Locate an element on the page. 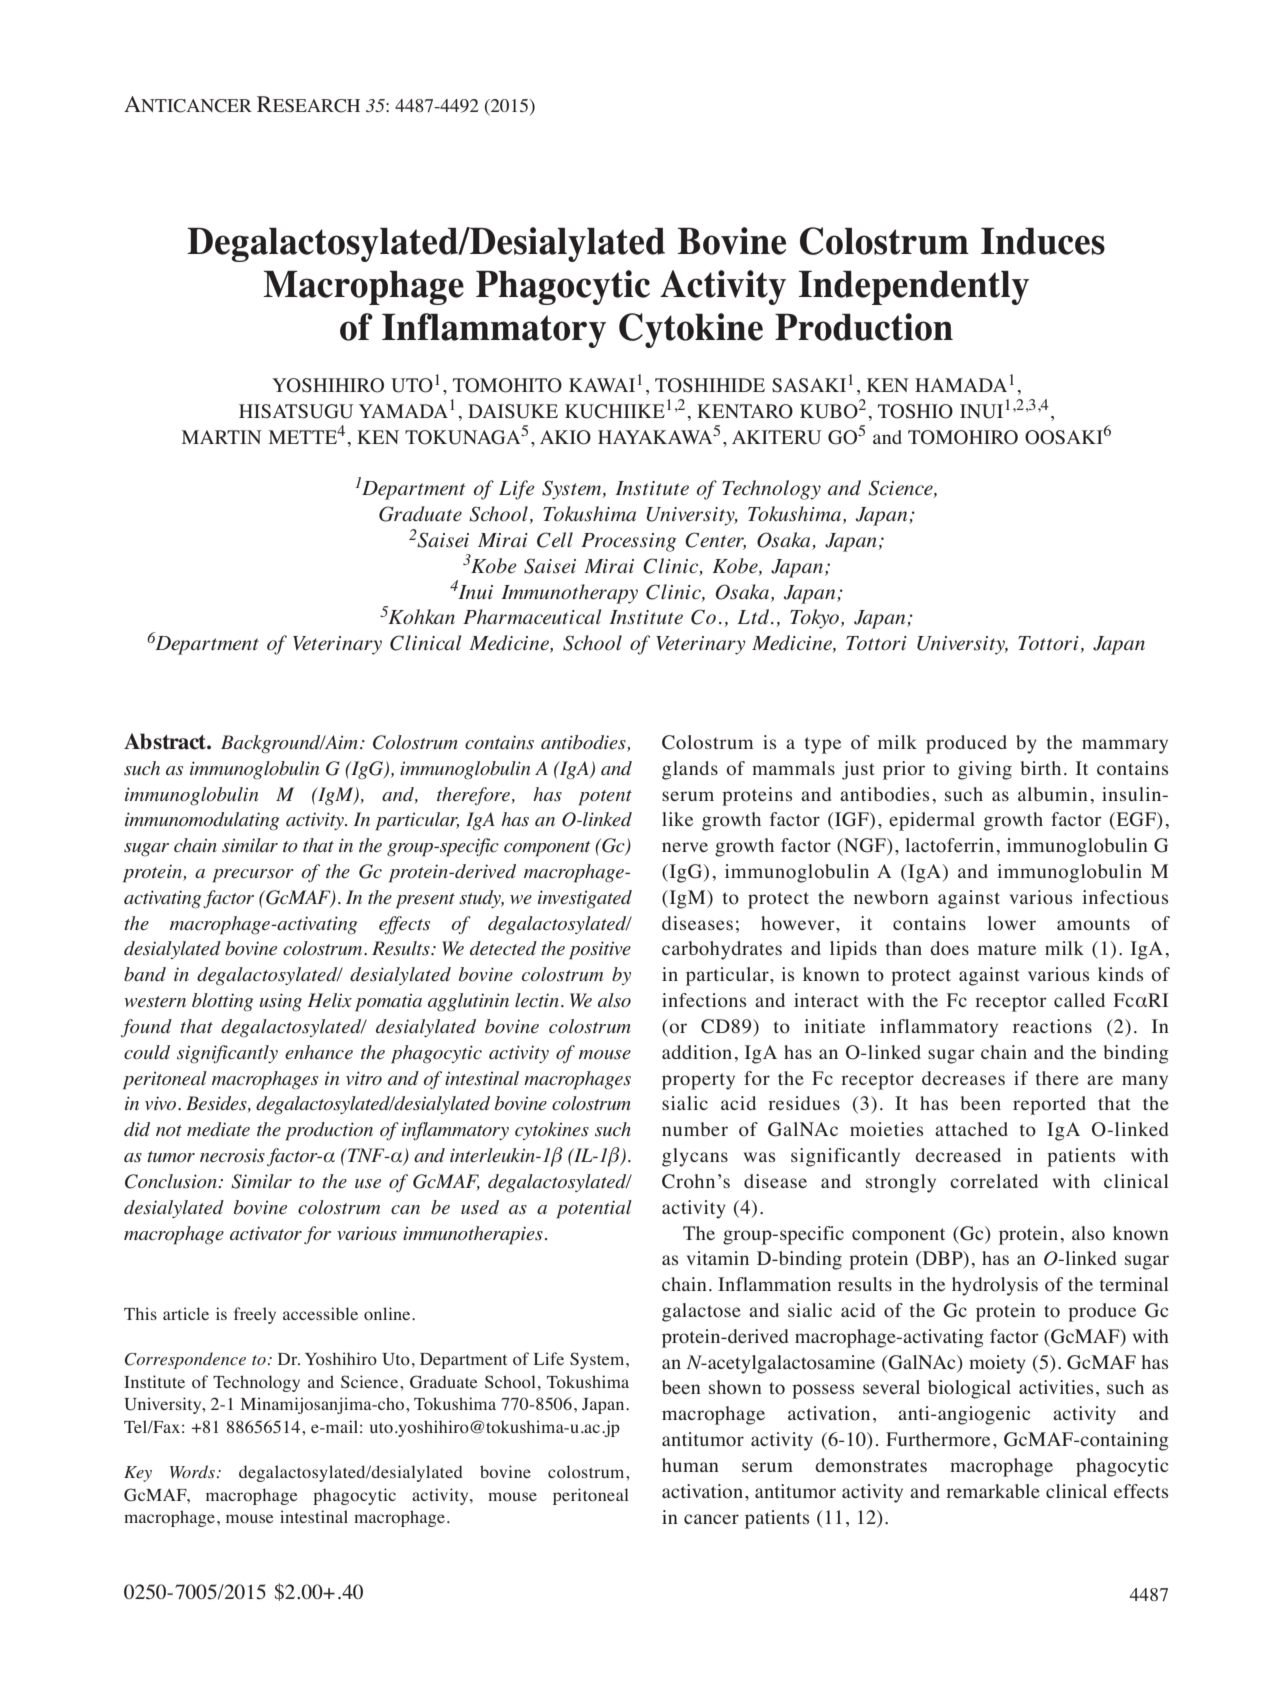 The height and width of the document is (1708, 1281). Pharmaceutical is located at coordinates (532, 617).
